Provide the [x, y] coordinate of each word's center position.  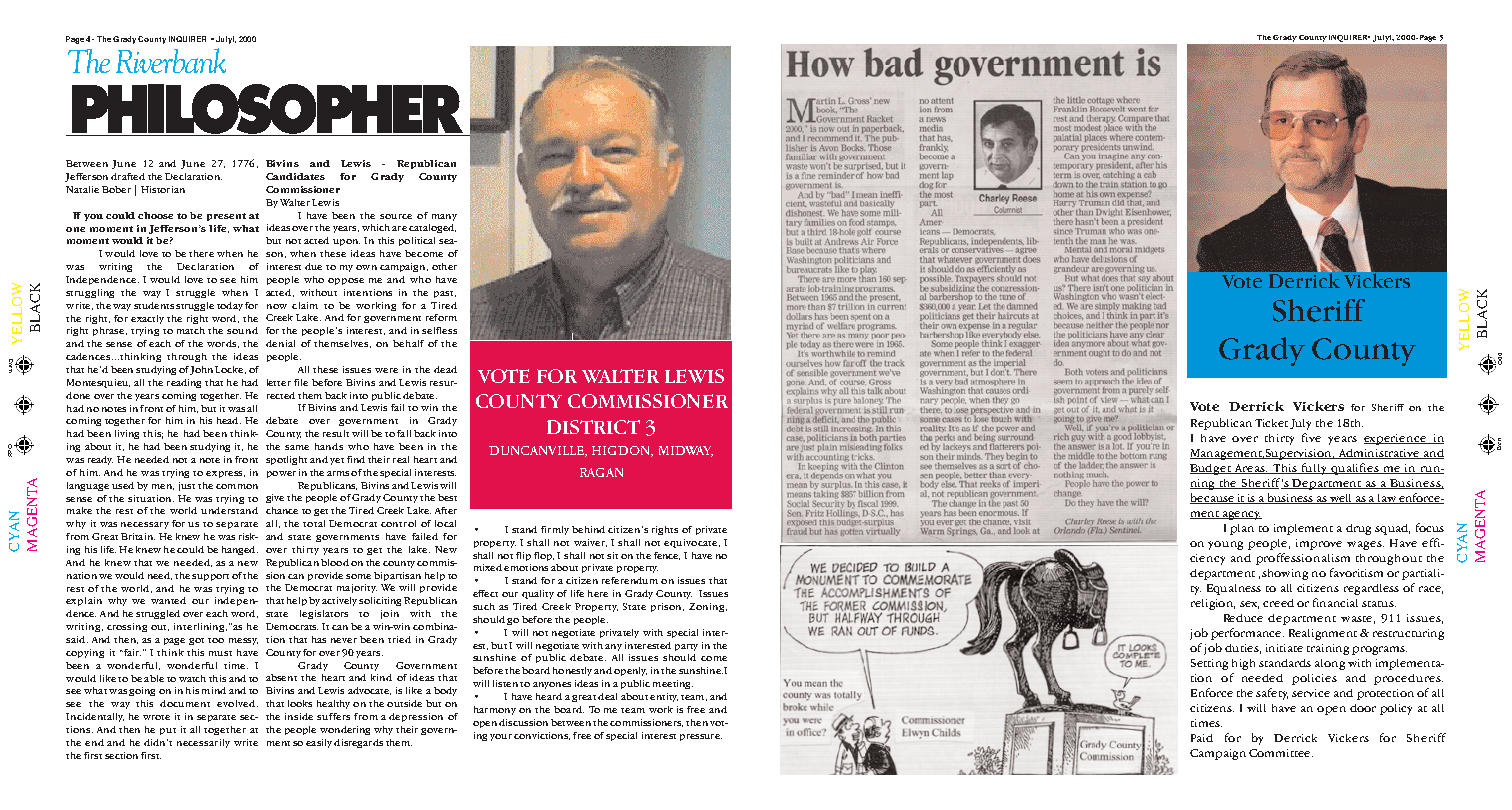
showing [1285, 574]
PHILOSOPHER [267, 110]
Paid [1202, 738]
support [210, 577]
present [226, 217]
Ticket [1271, 423]
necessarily [203, 743]
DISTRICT [593, 427]
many [444, 217]
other [444, 266]
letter [279, 382]
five [1311, 437]
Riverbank [171, 60]
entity [664, 697]
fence [667, 556]
